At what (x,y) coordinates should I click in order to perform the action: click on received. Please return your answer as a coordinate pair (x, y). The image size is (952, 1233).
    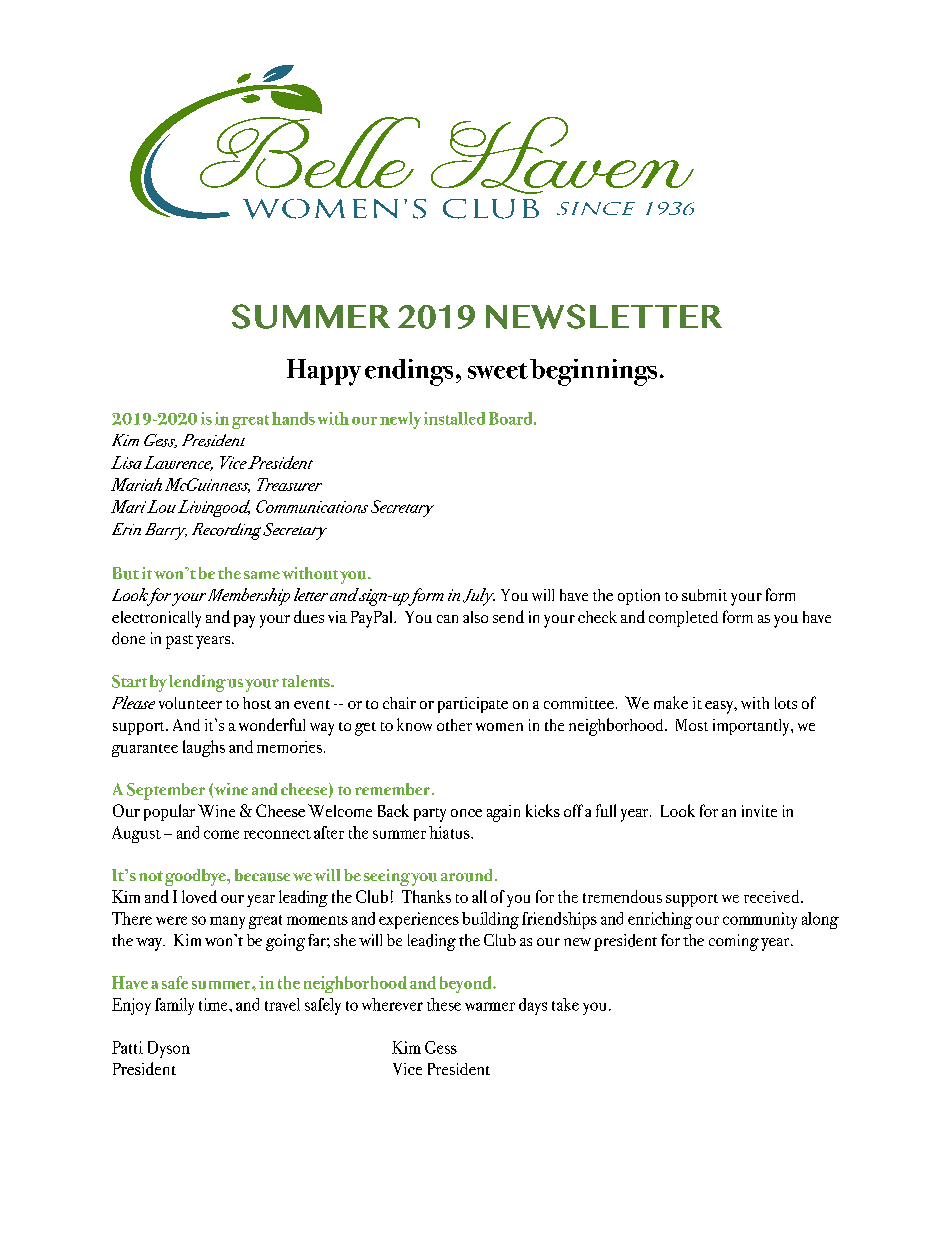
    Looking at the image, I should click on (773, 896).
